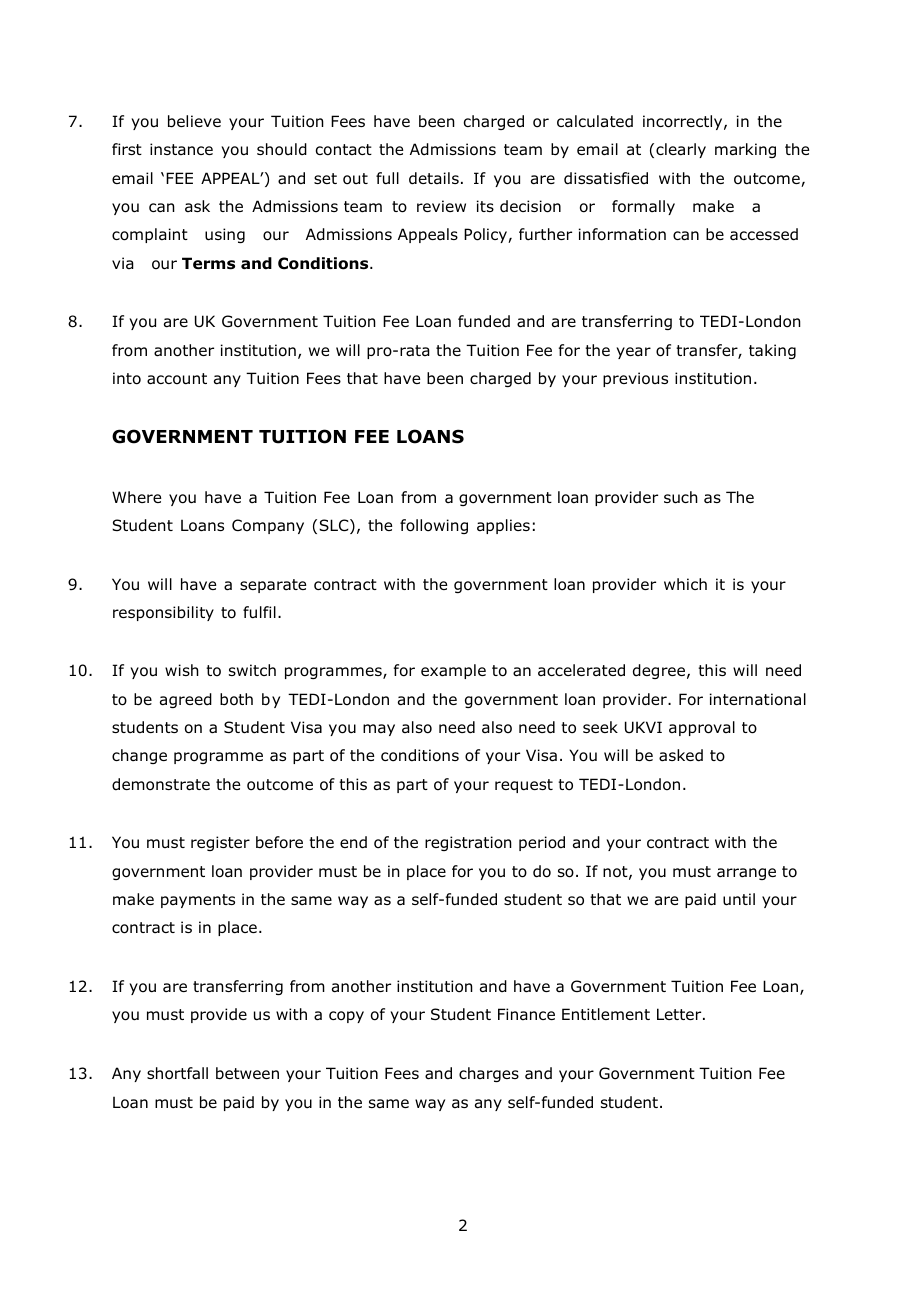  I want to click on may, so click(379, 730).
